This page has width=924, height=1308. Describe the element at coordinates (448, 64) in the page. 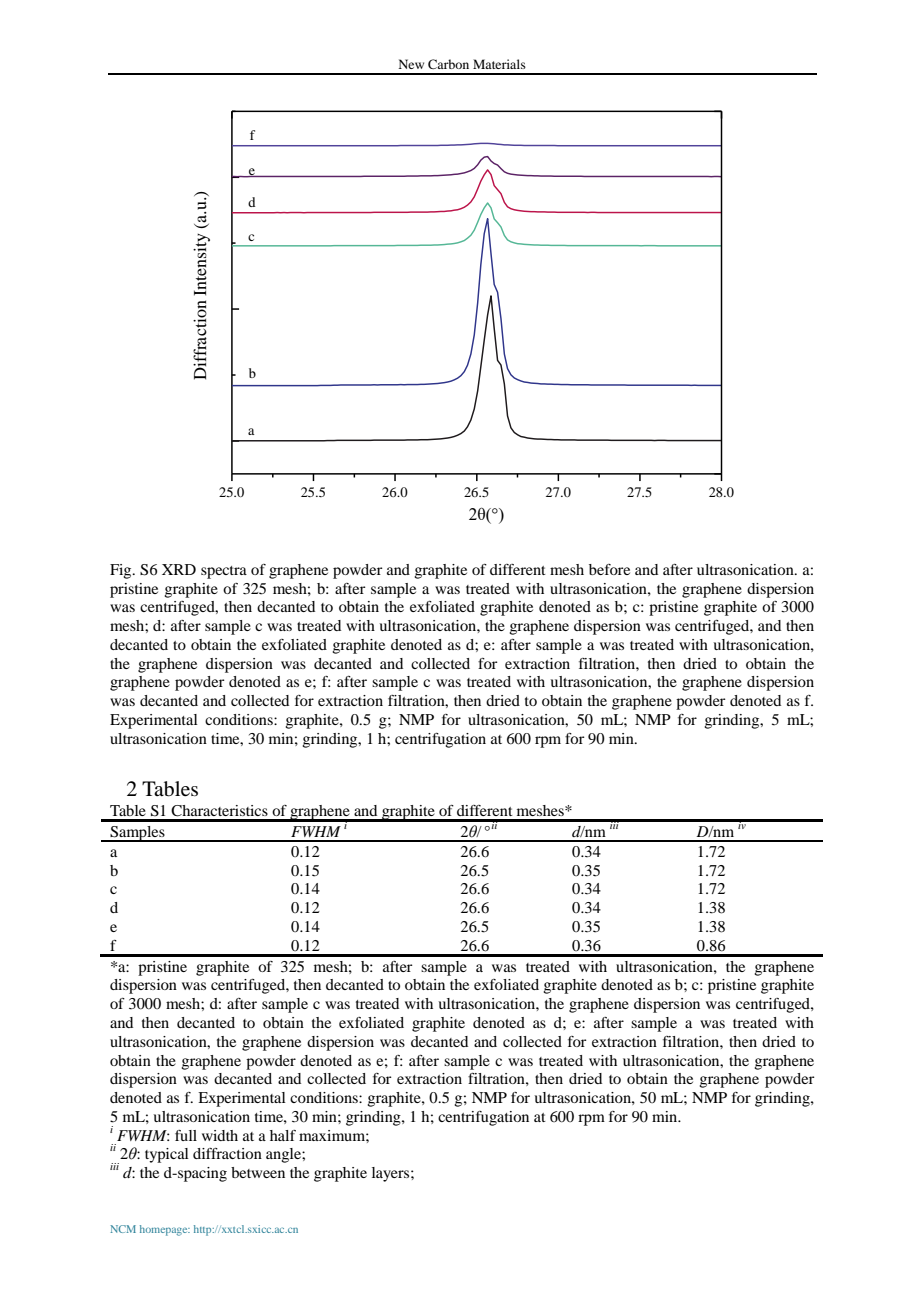

I see `Carbon` at that location.
